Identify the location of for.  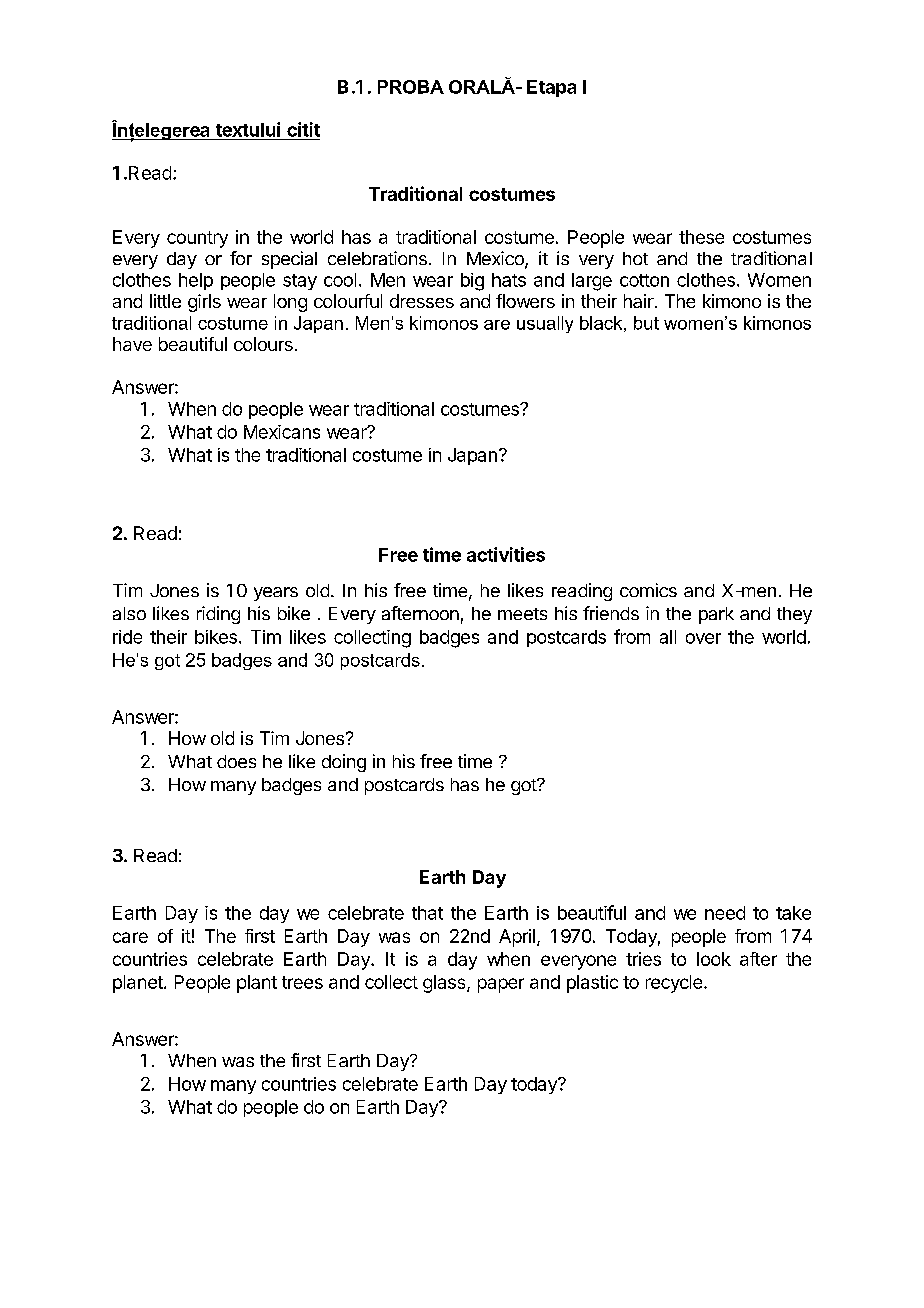
(241, 258).
